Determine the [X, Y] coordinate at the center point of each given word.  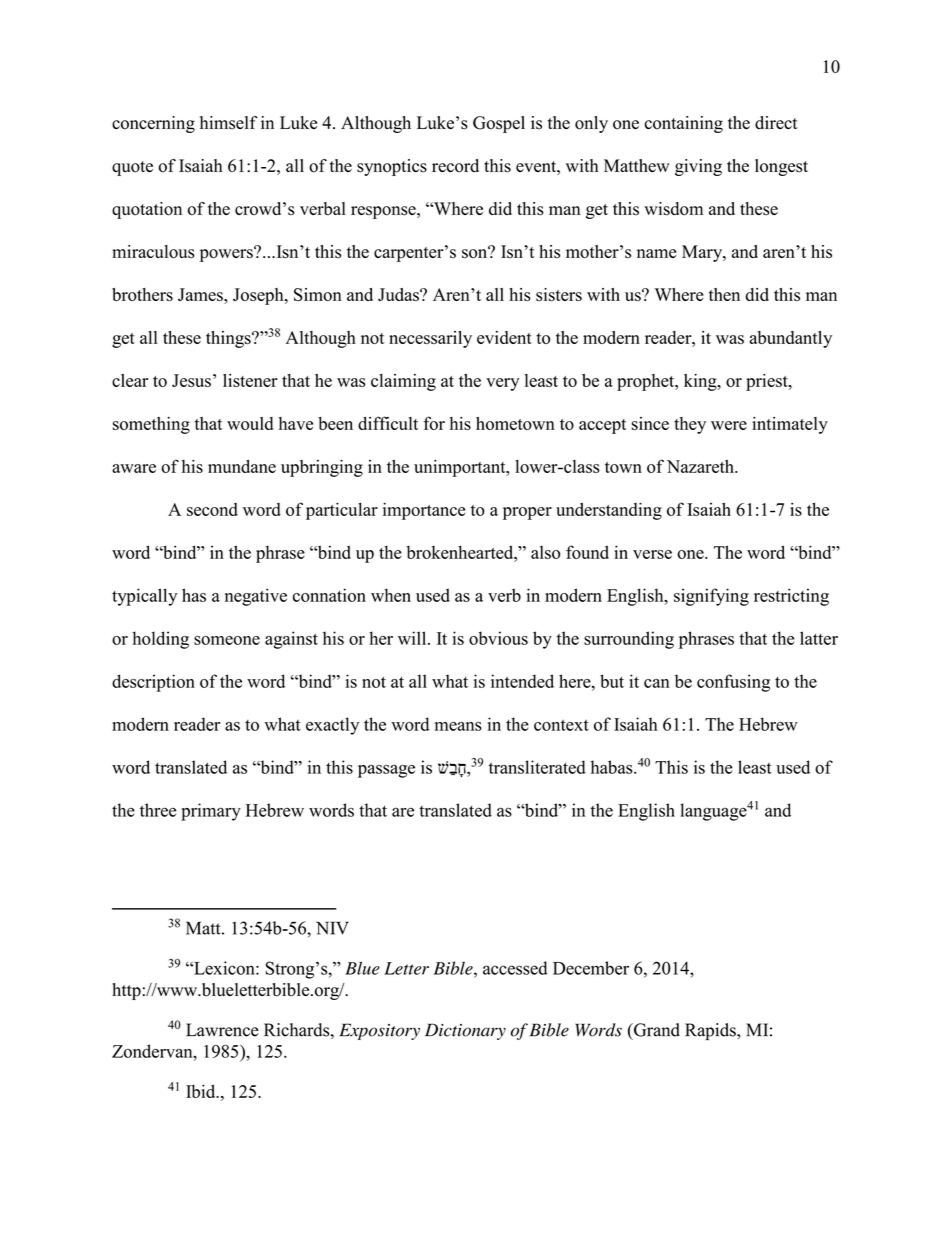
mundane [242, 466]
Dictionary [465, 1031]
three [158, 810]
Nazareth [701, 466]
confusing [733, 683]
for [434, 423]
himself [229, 123]
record [455, 166]
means [458, 726]
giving [698, 167]
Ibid [202, 1091]
